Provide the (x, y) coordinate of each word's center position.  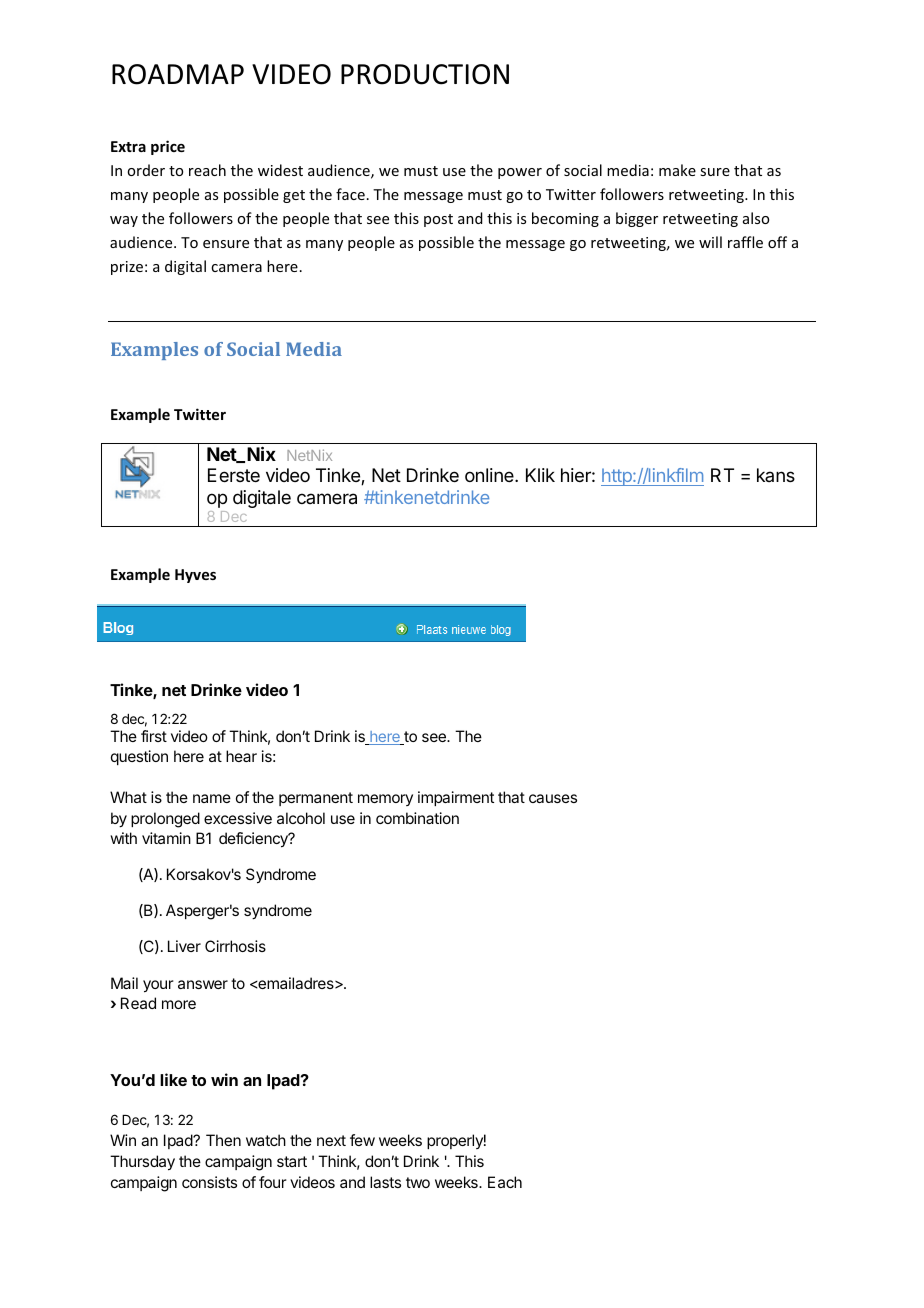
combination (417, 818)
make (677, 170)
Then (223, 1140)
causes (553, 798)
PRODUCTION (425, 74)
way (124, 221)
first (154, 736)
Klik (540, 475)
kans (776, 475)
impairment (456, 798)
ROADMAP (178, 74)
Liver (184, 946)
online (490, 475)
